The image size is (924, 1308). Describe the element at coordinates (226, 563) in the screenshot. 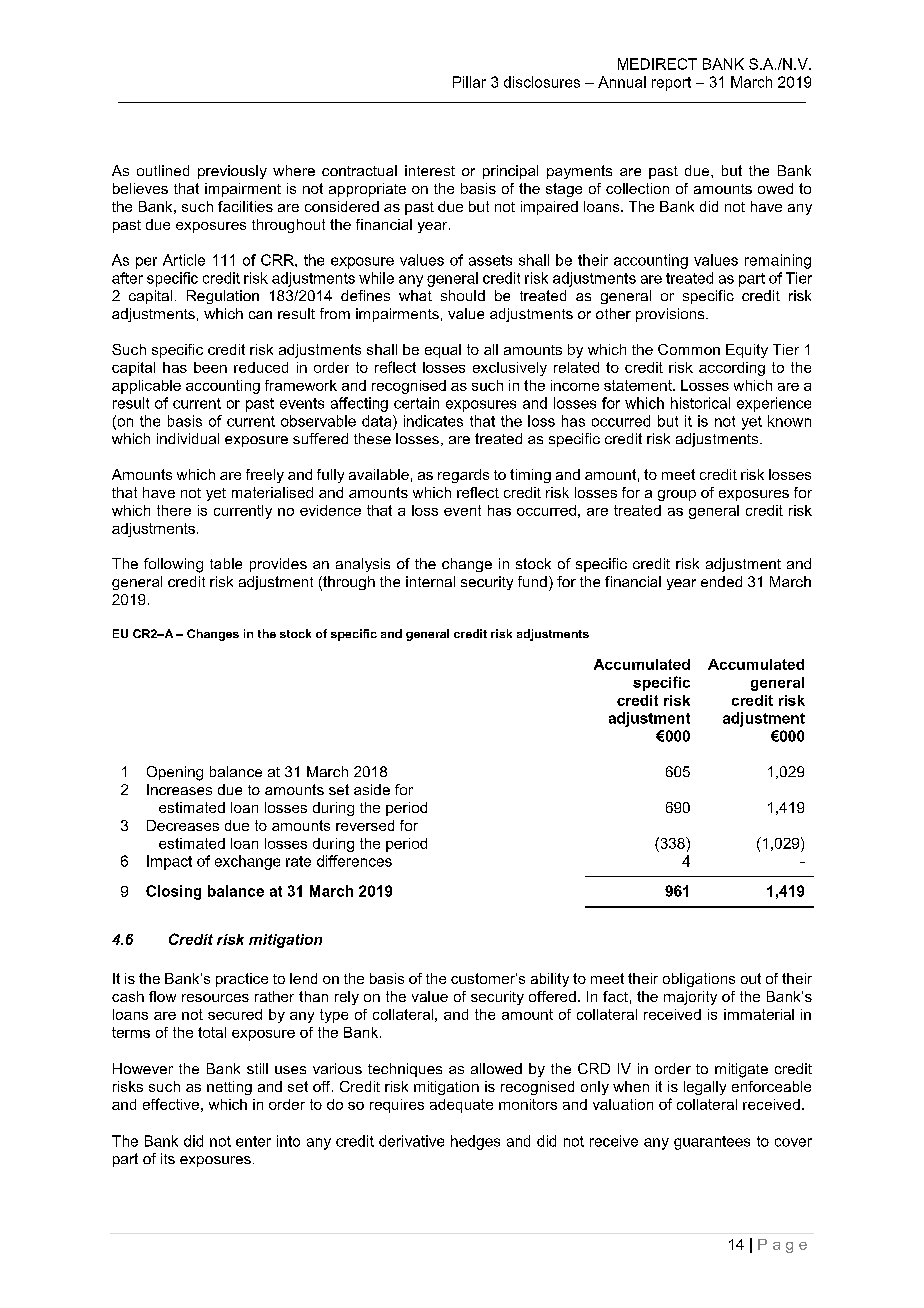

I see `table` at that location.
